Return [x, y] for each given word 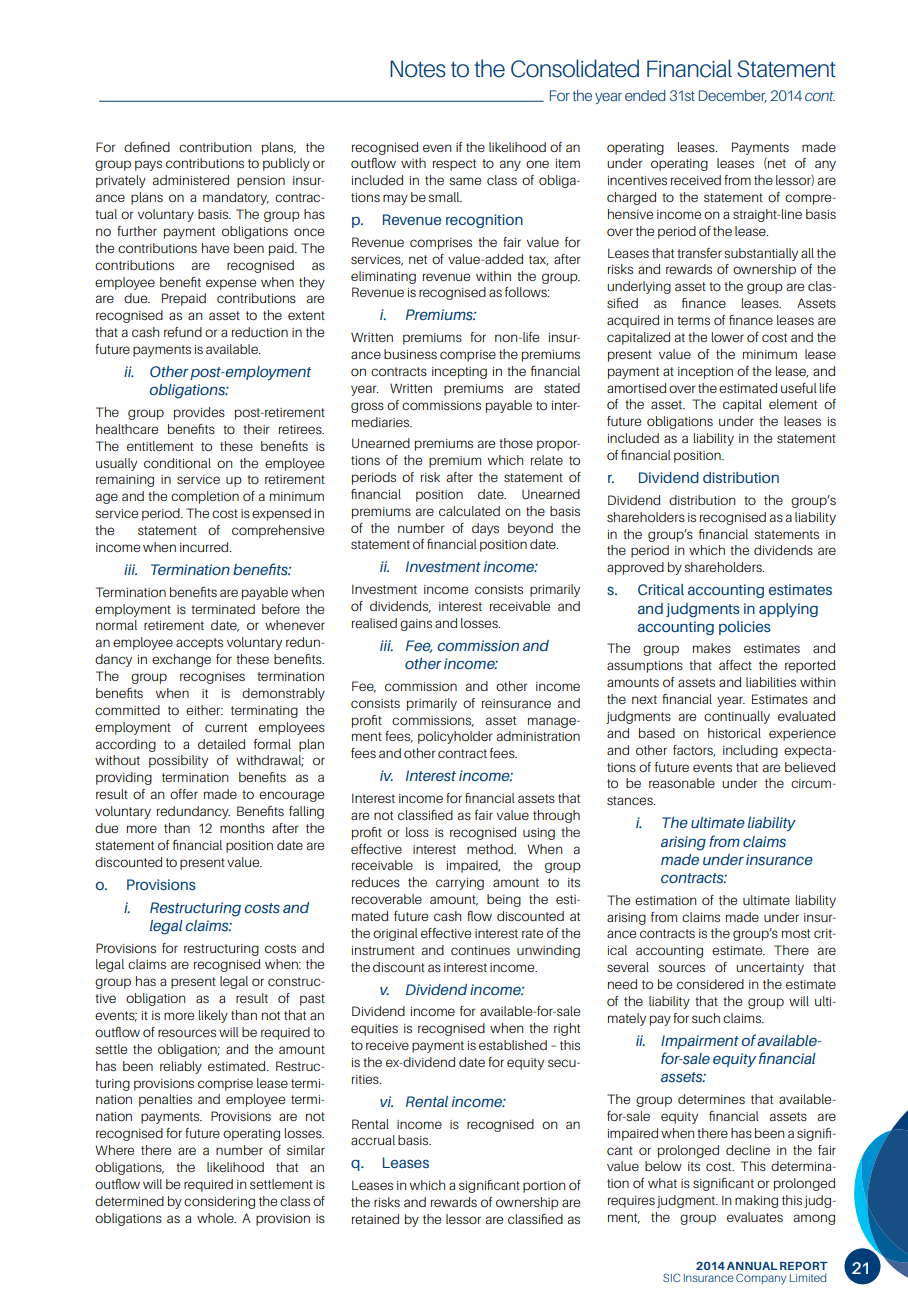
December [733, 96]
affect [735, 665]
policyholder [455, 737]
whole [216, 1218]
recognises [212, 678]
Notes [418, 69]
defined [147, 147]
